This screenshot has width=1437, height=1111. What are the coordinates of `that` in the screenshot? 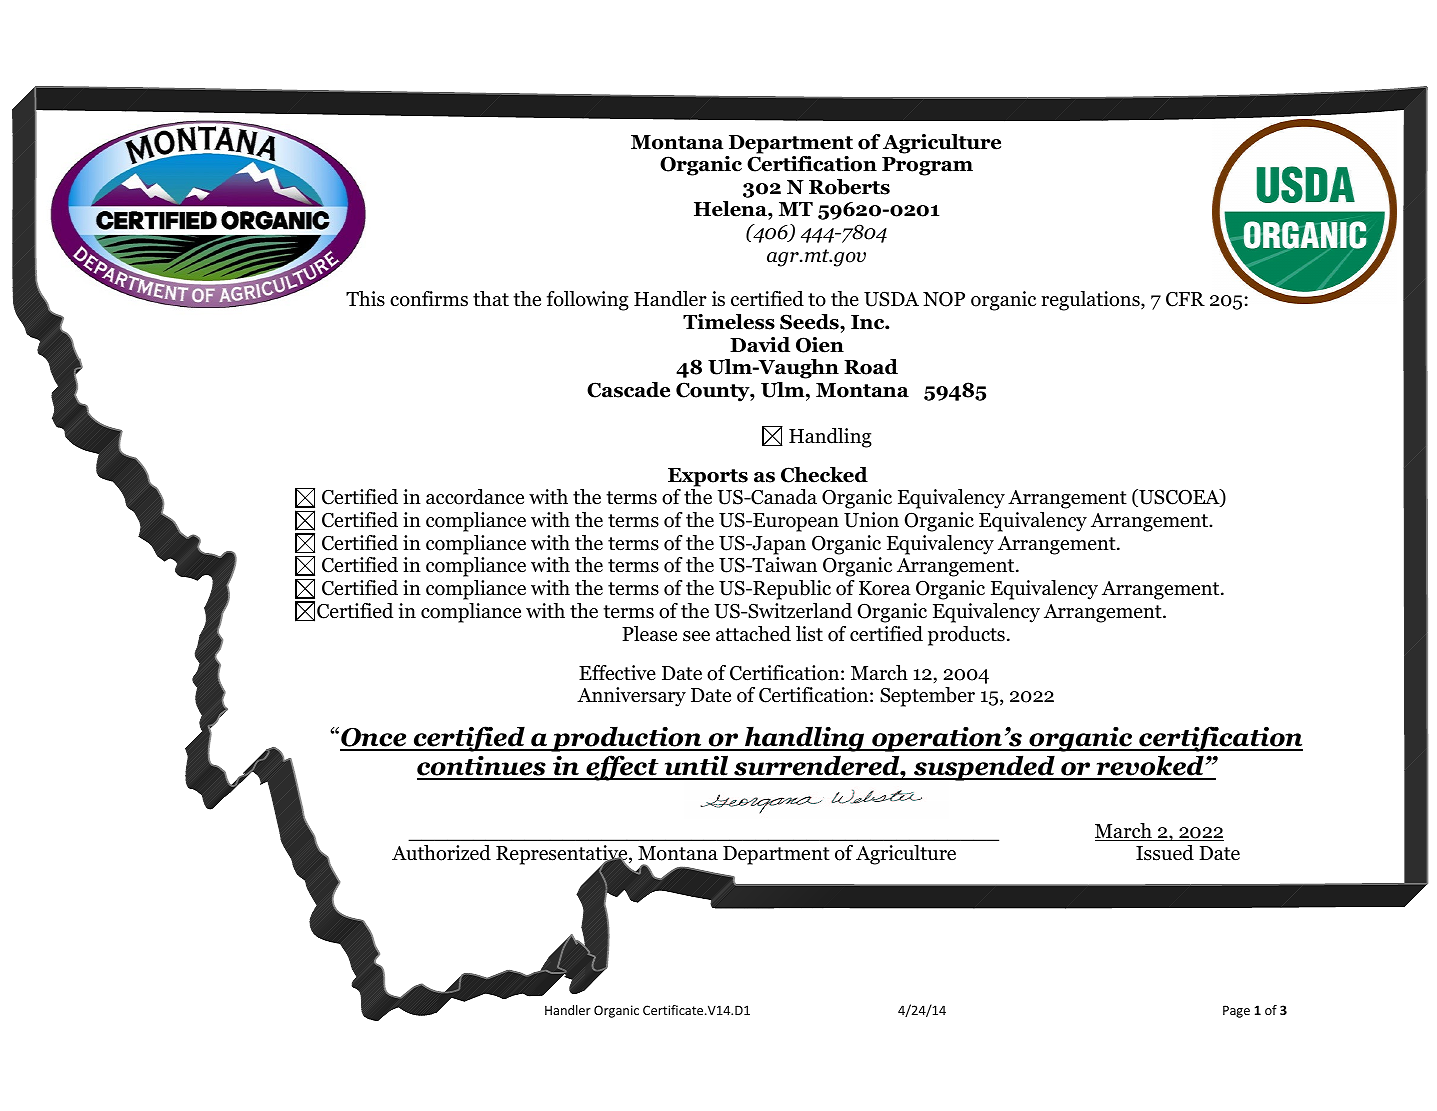 It's located at (491, 299).
